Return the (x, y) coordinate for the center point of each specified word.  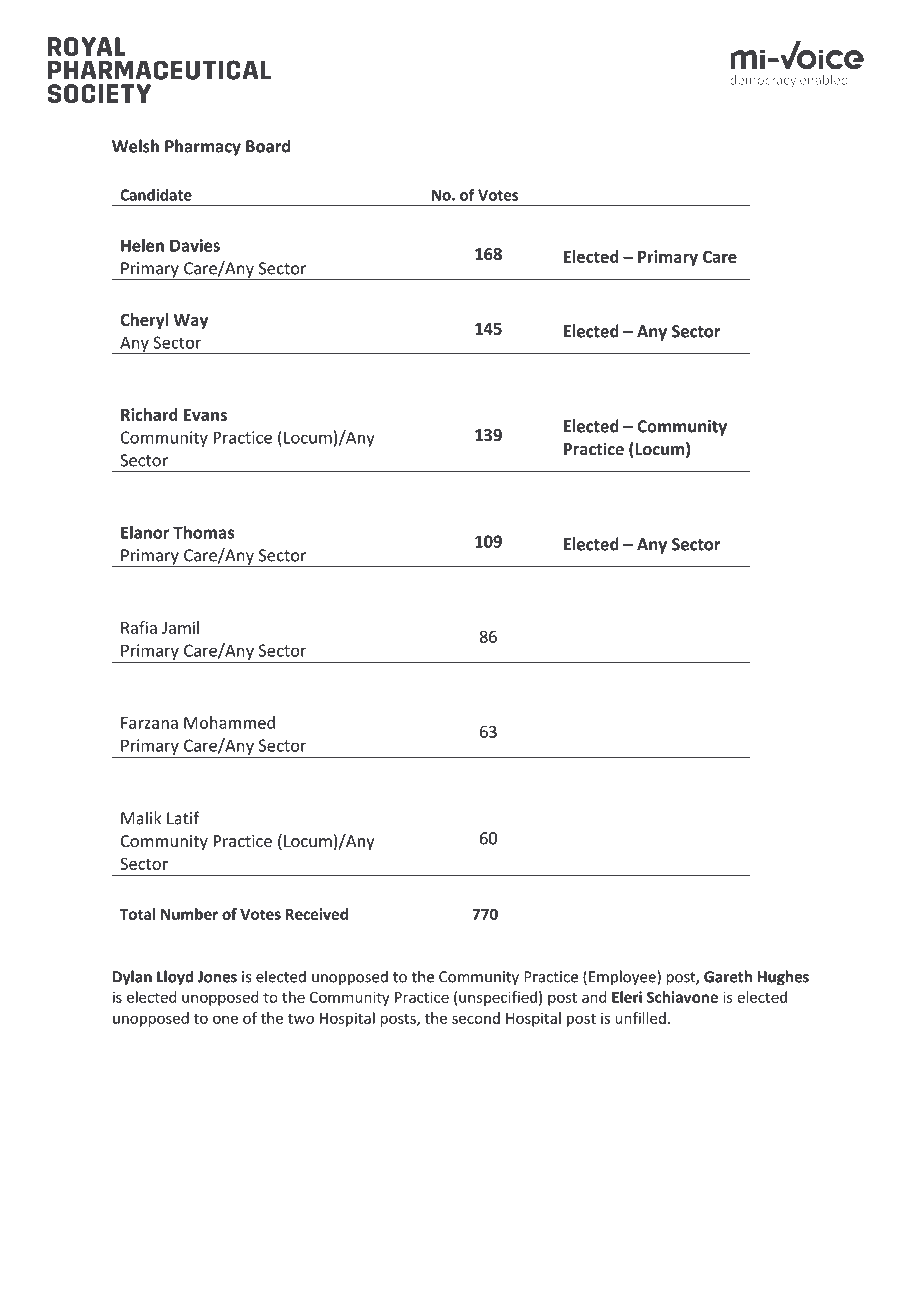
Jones (217, 977)
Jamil (180, 627)
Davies (195, 245)
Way (190, 321)
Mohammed (229, 722)
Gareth (728, 976)
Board (268, 146)
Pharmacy (203, 147)
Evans (205, 415)
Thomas (203, 532)
